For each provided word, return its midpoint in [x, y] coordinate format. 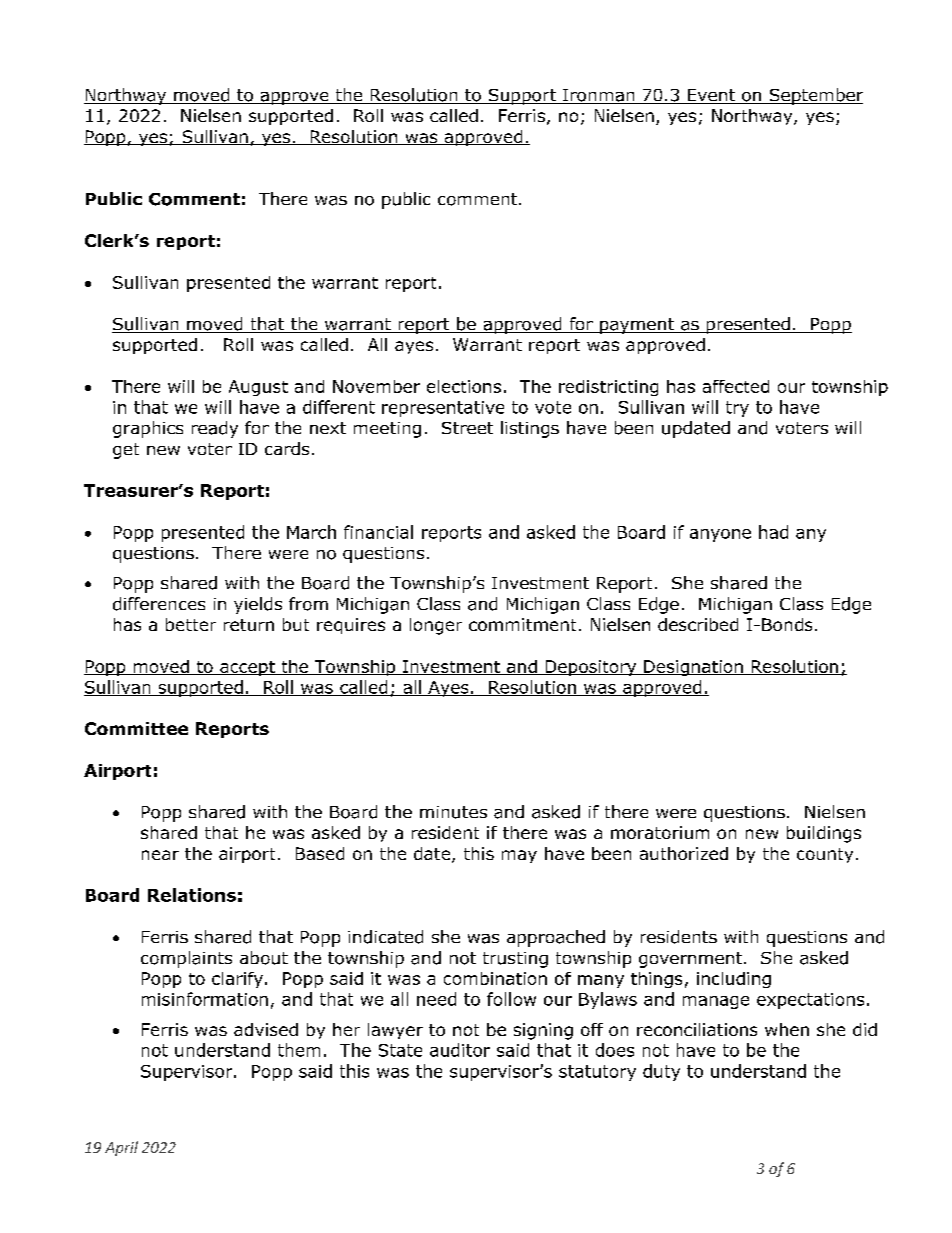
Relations [192, 895]
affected [736, 386]
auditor [460, 1050]
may [519, 856]
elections [464, 386]
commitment [522, 624]
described [698, 624]
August [258, 388]
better [191, 624]
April [121, 1148]
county [825, 855]
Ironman [599, 96]
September [815, 96]
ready [215, 429]
